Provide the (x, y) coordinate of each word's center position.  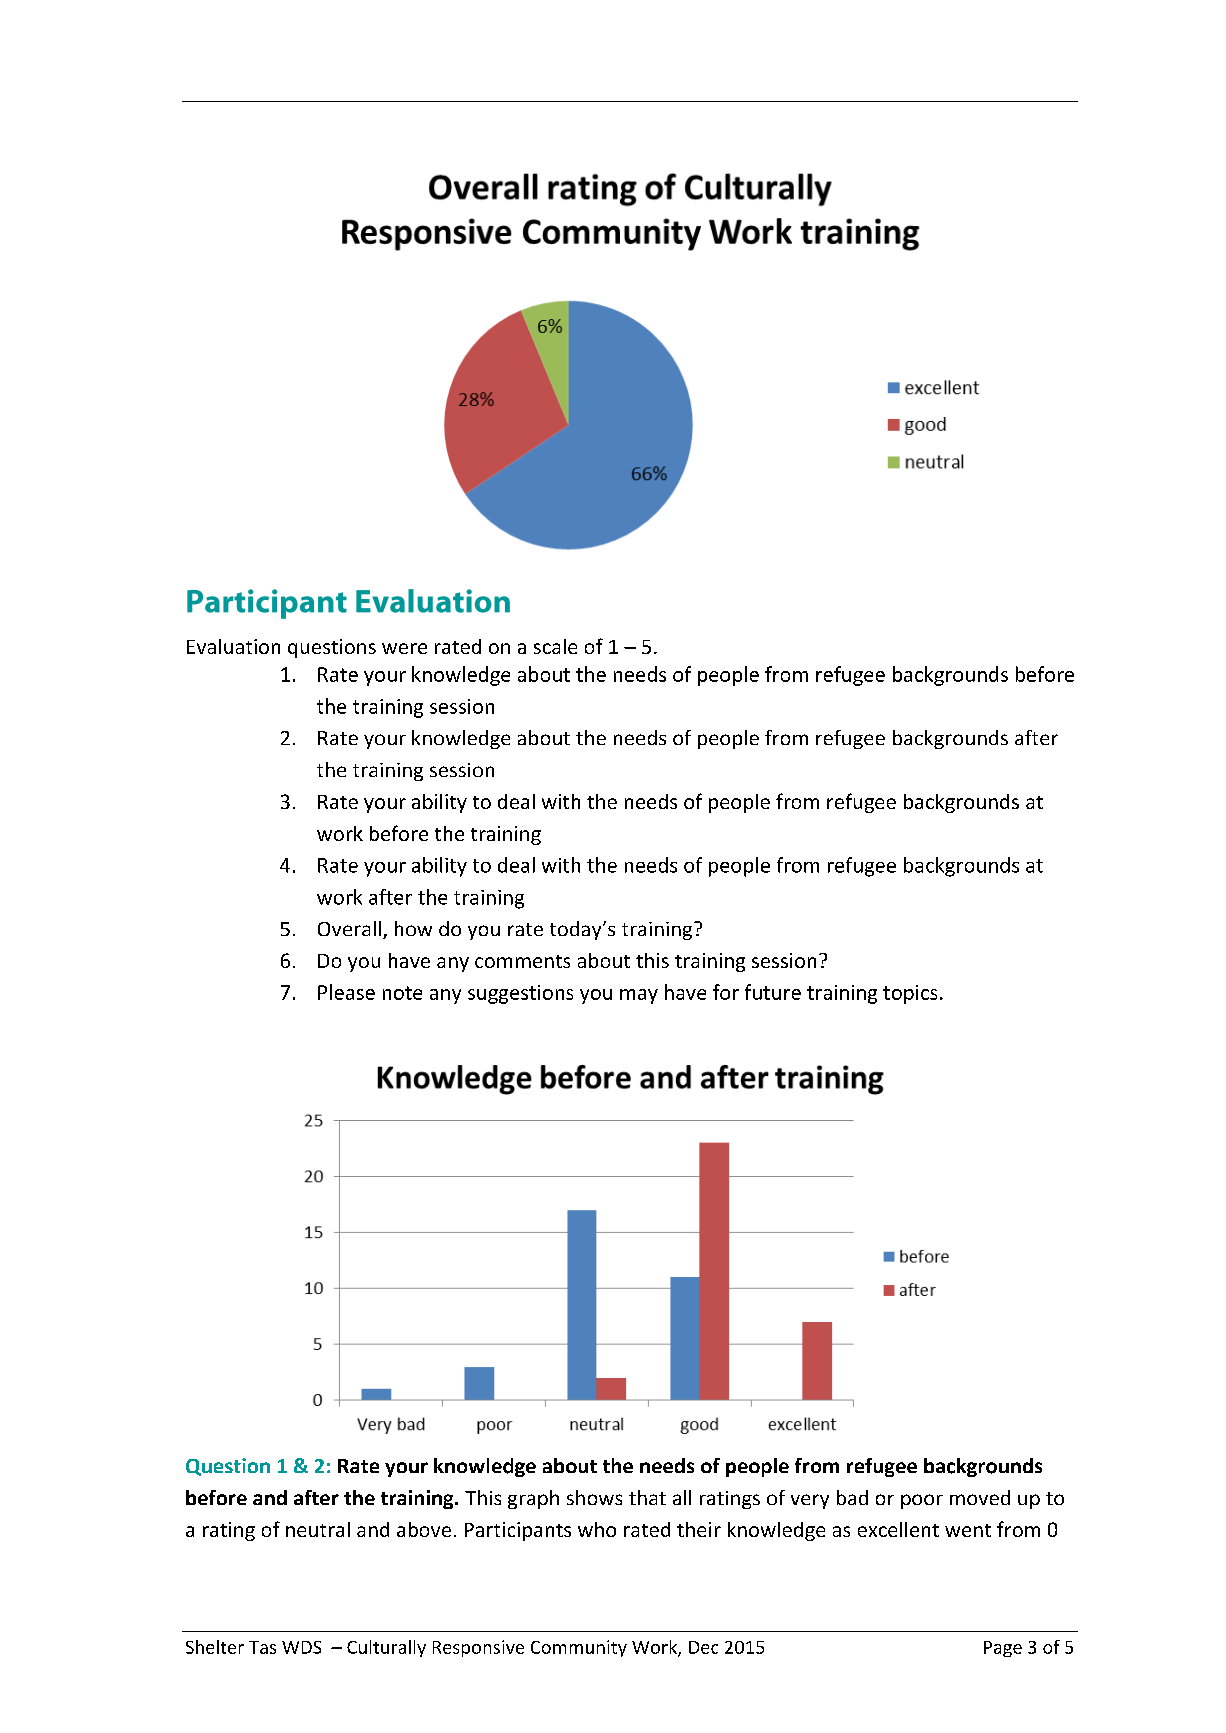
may (639, 996)
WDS (301, 1647)
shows (594, 1497)
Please (346, 992)
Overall (349, 928)
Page (1003, 1649)
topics (910, 994)
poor (922, 1501)
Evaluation (233, 646)
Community (579, 1648)
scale (555, 646)
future (773, 992)
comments (522, 961)
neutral (318, 1529)
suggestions (520, 994)
